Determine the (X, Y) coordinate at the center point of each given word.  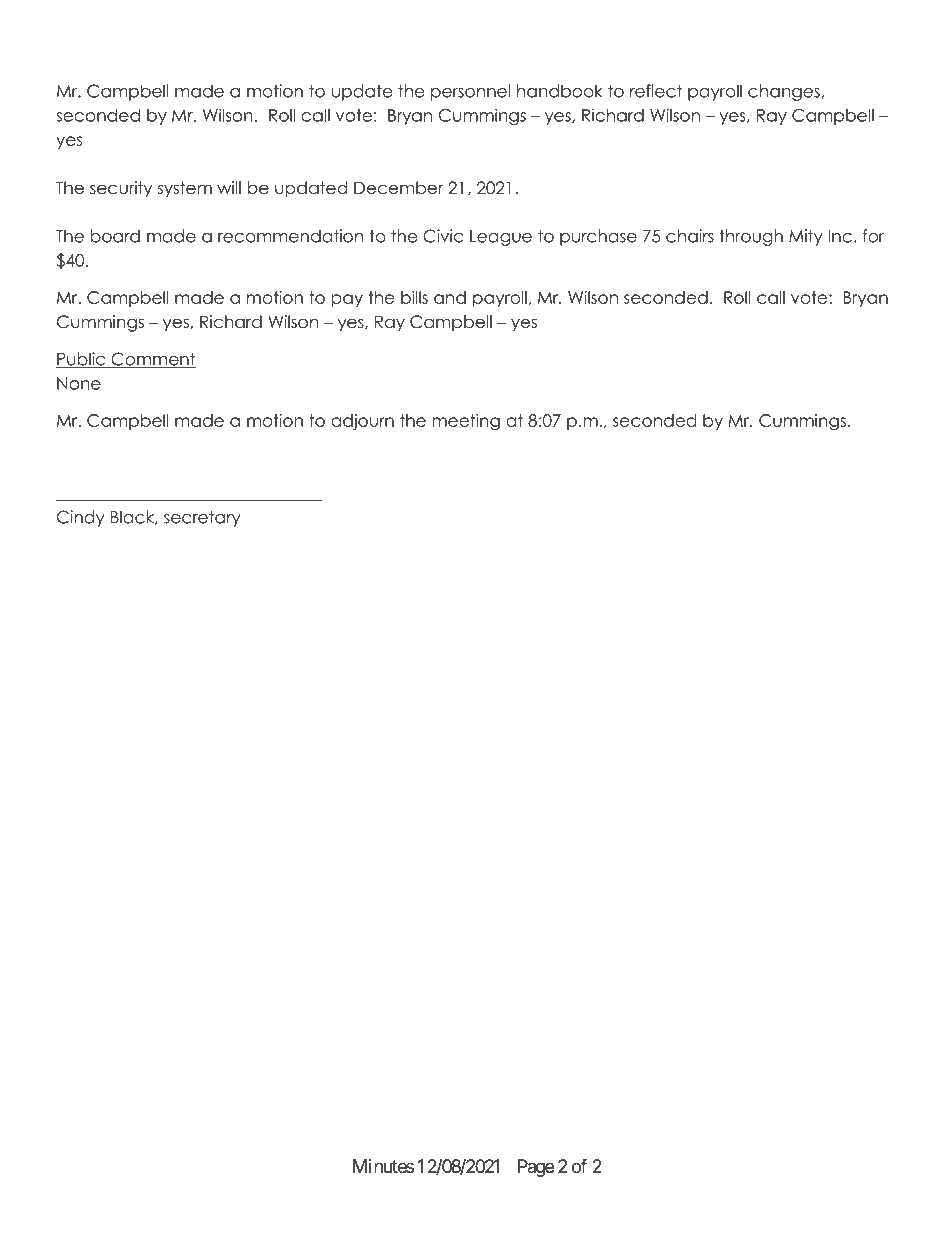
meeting (466, 422)
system (185, 189)
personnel (470, 92)
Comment (152, 360)
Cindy (81, 518)
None (79, 383)
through (751, 237)
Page (536, 1168)
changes (784, 92)
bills (414, 297)
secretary (202, 518)
